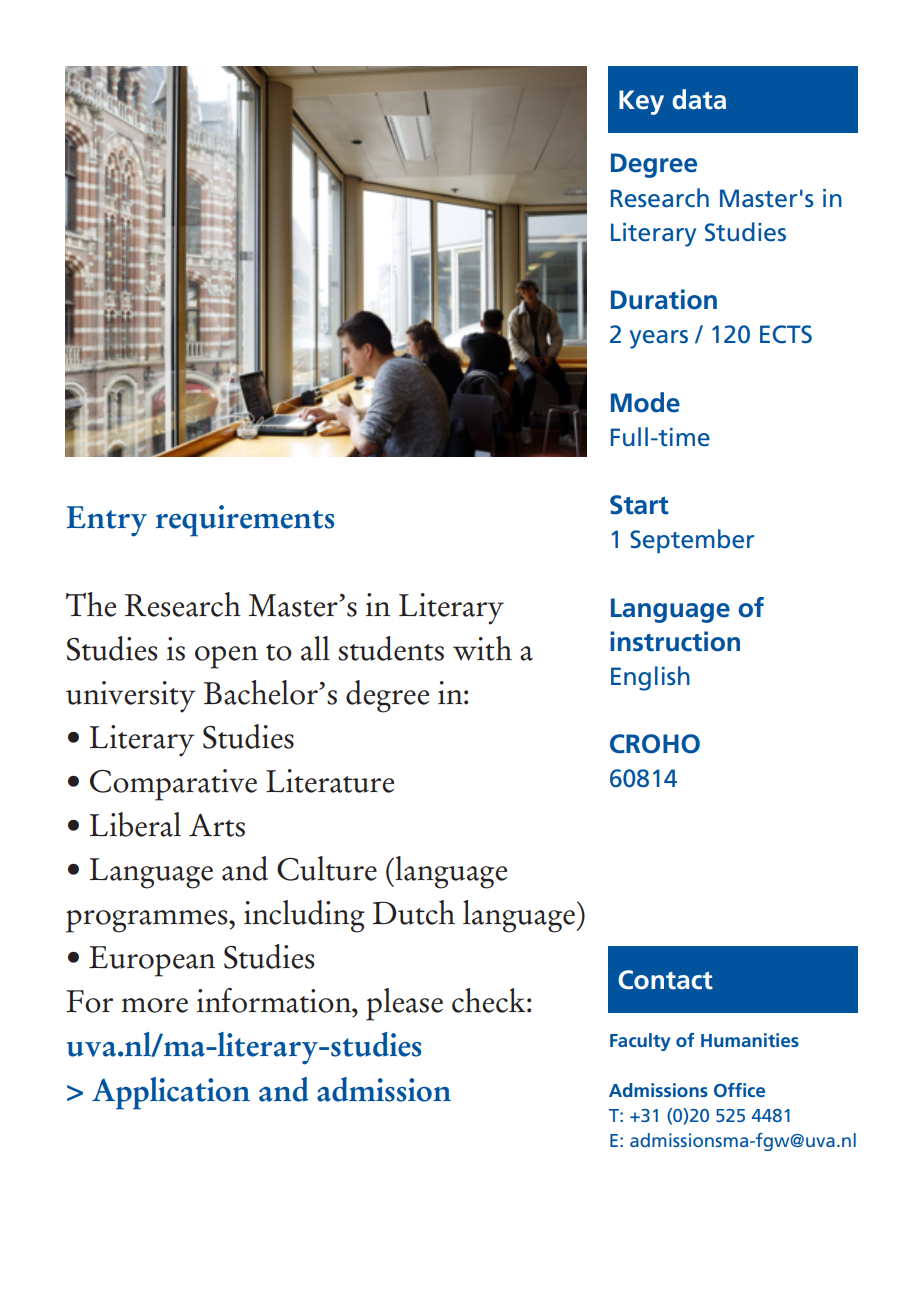  Describe the element at coordinates (404, 1004) in the image. I see `please` at that location.
